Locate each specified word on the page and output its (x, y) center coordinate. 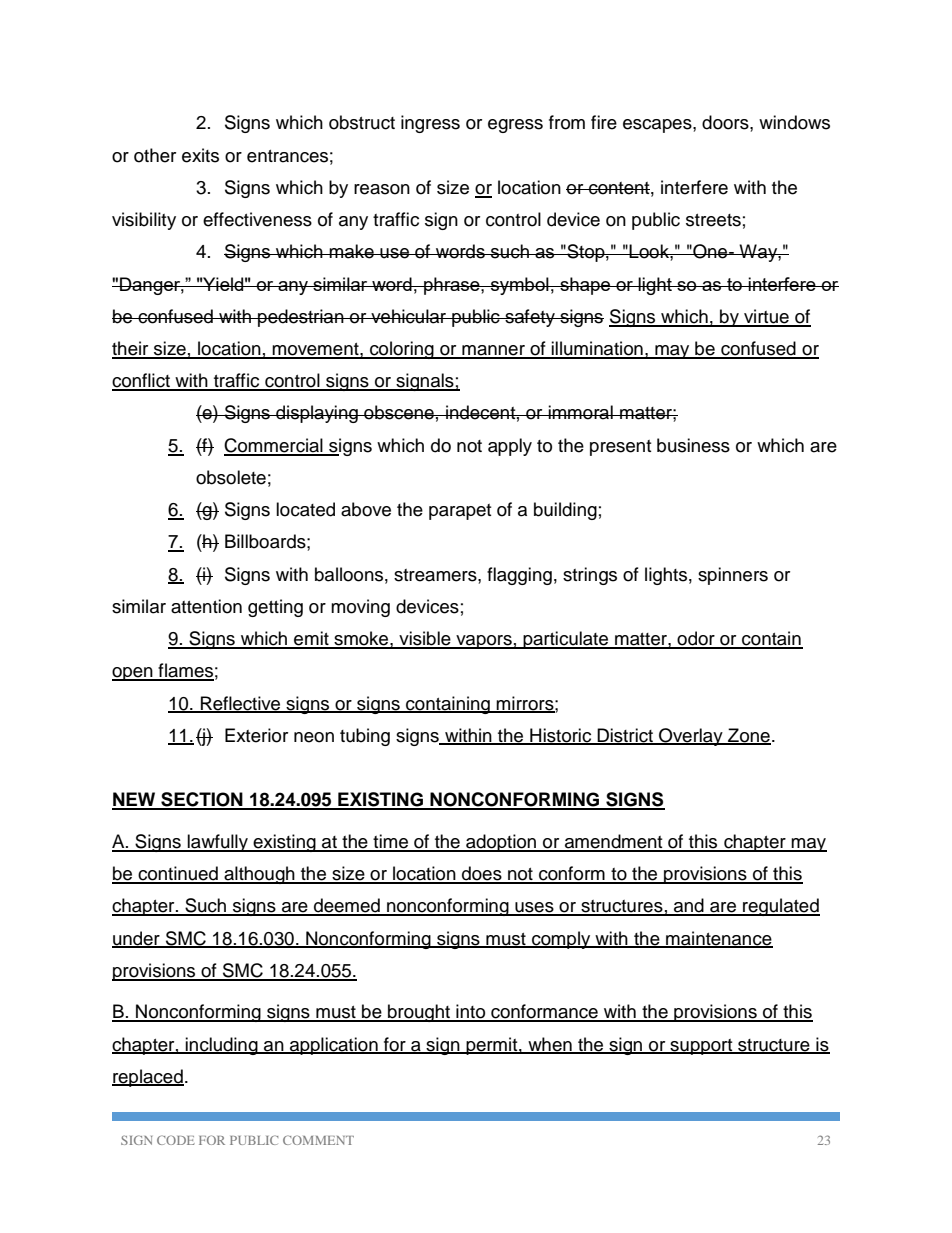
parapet (460, 512)
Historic (561, 736)
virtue (766, 317)
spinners (733, 576)
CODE (176, 1140)
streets (713, 220)
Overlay (691, 737)
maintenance (718, 939)
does (482, 874)
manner (493, 351)
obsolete (231, 477)
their (131, 349)
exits (200, 155)
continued (178, 874)
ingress (430, 124)
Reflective (241, 704)
